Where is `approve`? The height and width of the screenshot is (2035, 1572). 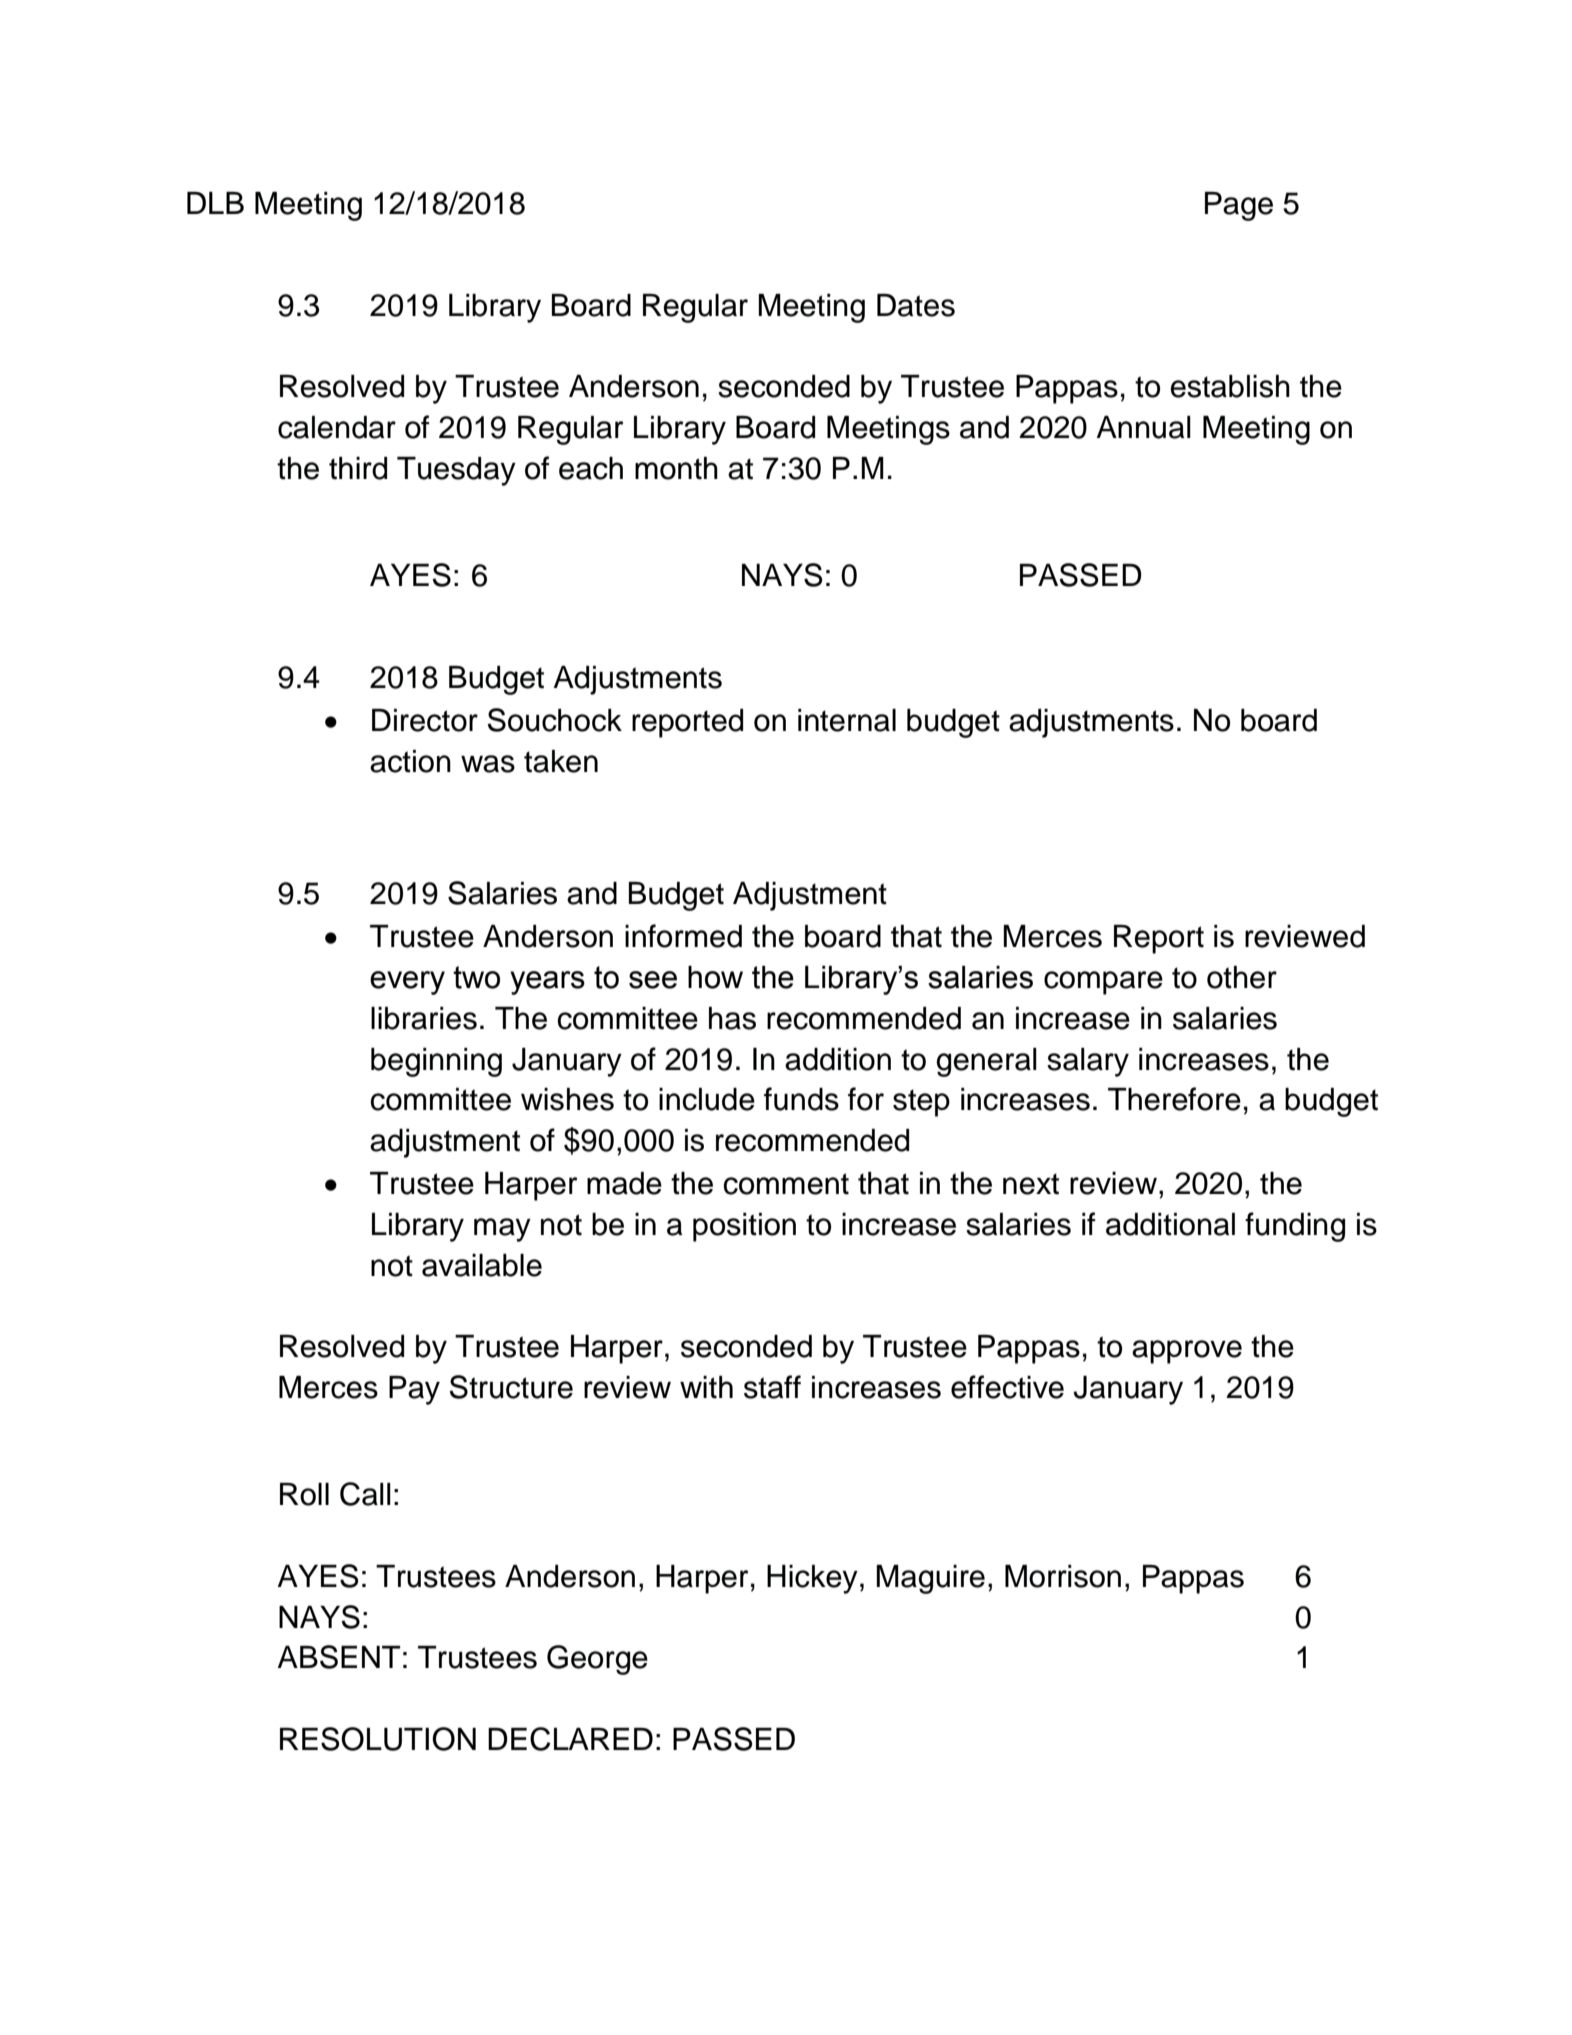
approve is located at coordinates (1187, 1352).
